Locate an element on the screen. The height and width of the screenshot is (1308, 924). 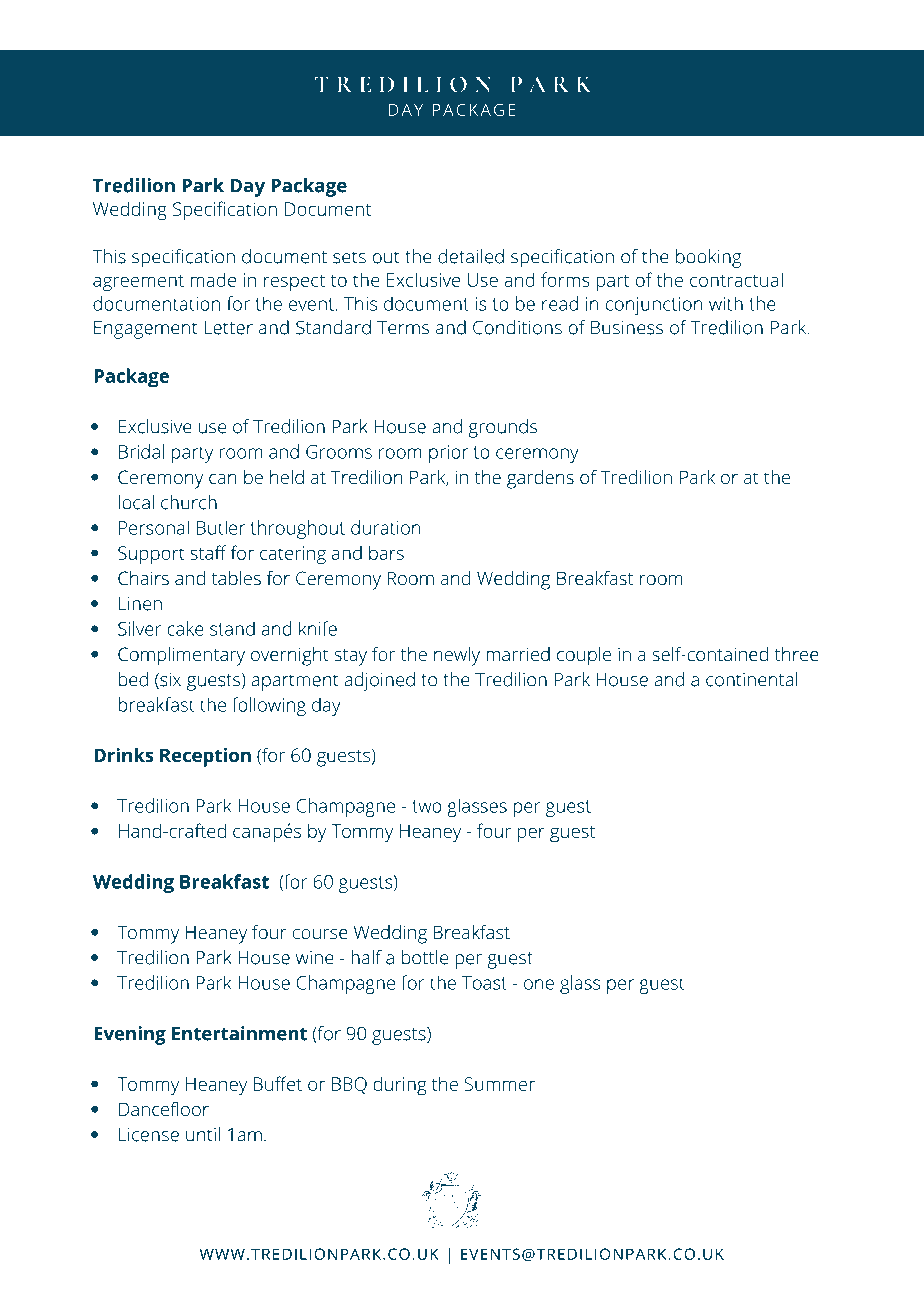
six is located at coordinates (169, 681).
